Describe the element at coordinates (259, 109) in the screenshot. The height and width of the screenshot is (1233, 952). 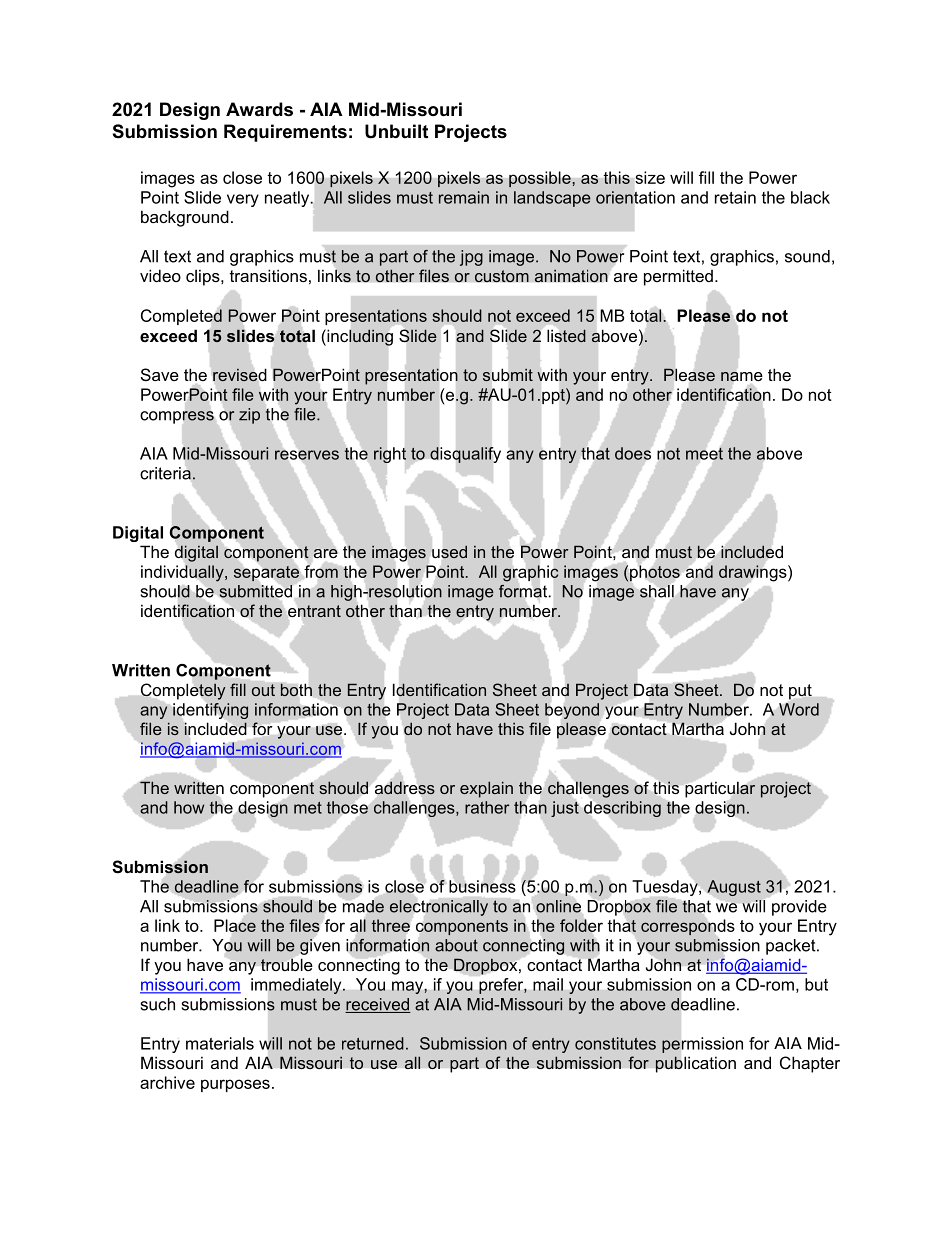
I see `Awards` at that location.
